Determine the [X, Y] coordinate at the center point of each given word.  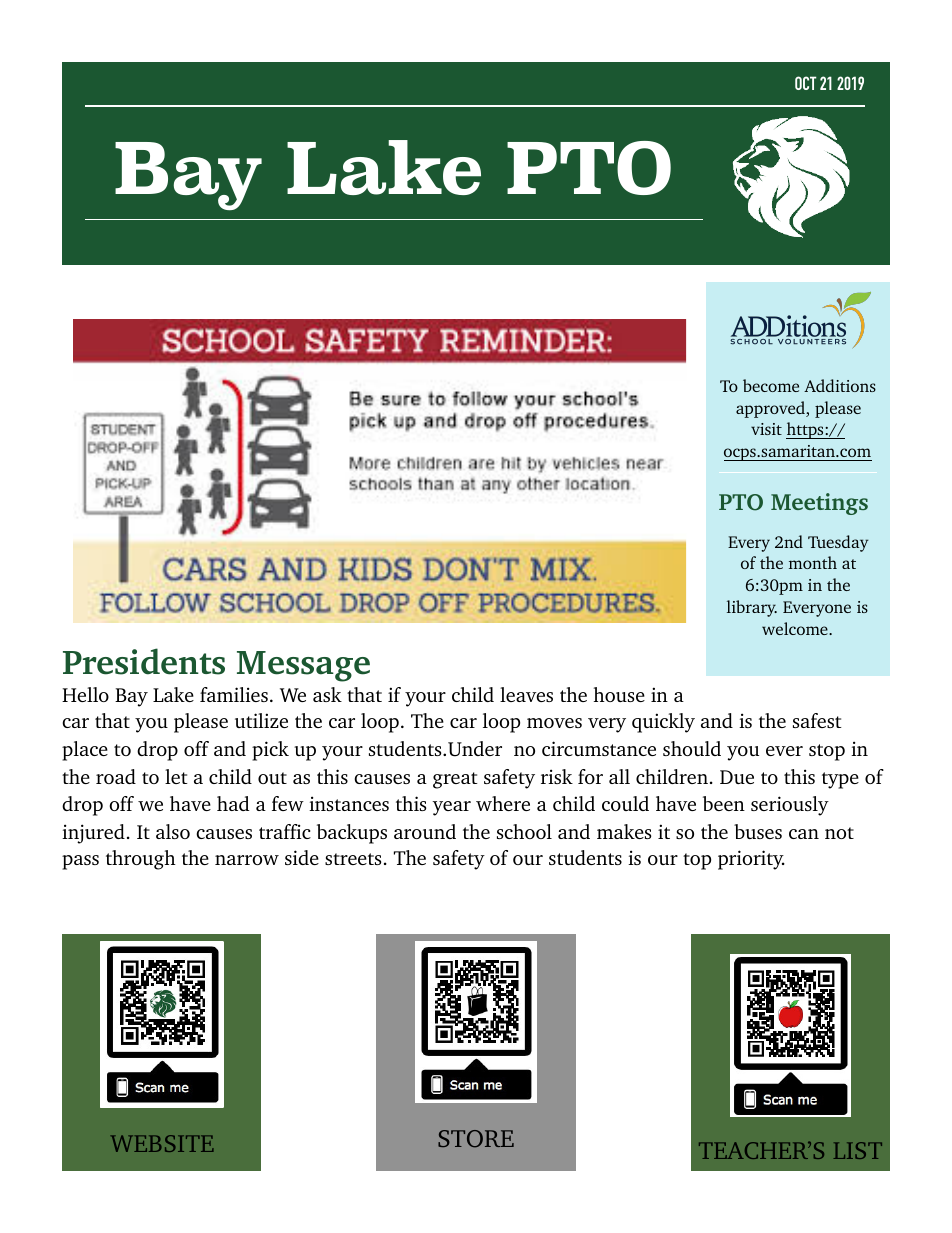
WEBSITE [162, 1143]
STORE [476, 1139]
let [176, 776]
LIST [858, 1150]
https [806, 430]
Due [737, 777]
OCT [806, 83]
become [771, 385]
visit [766, 429]
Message [303, 666]
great [455, 780]
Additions [840, 385]
